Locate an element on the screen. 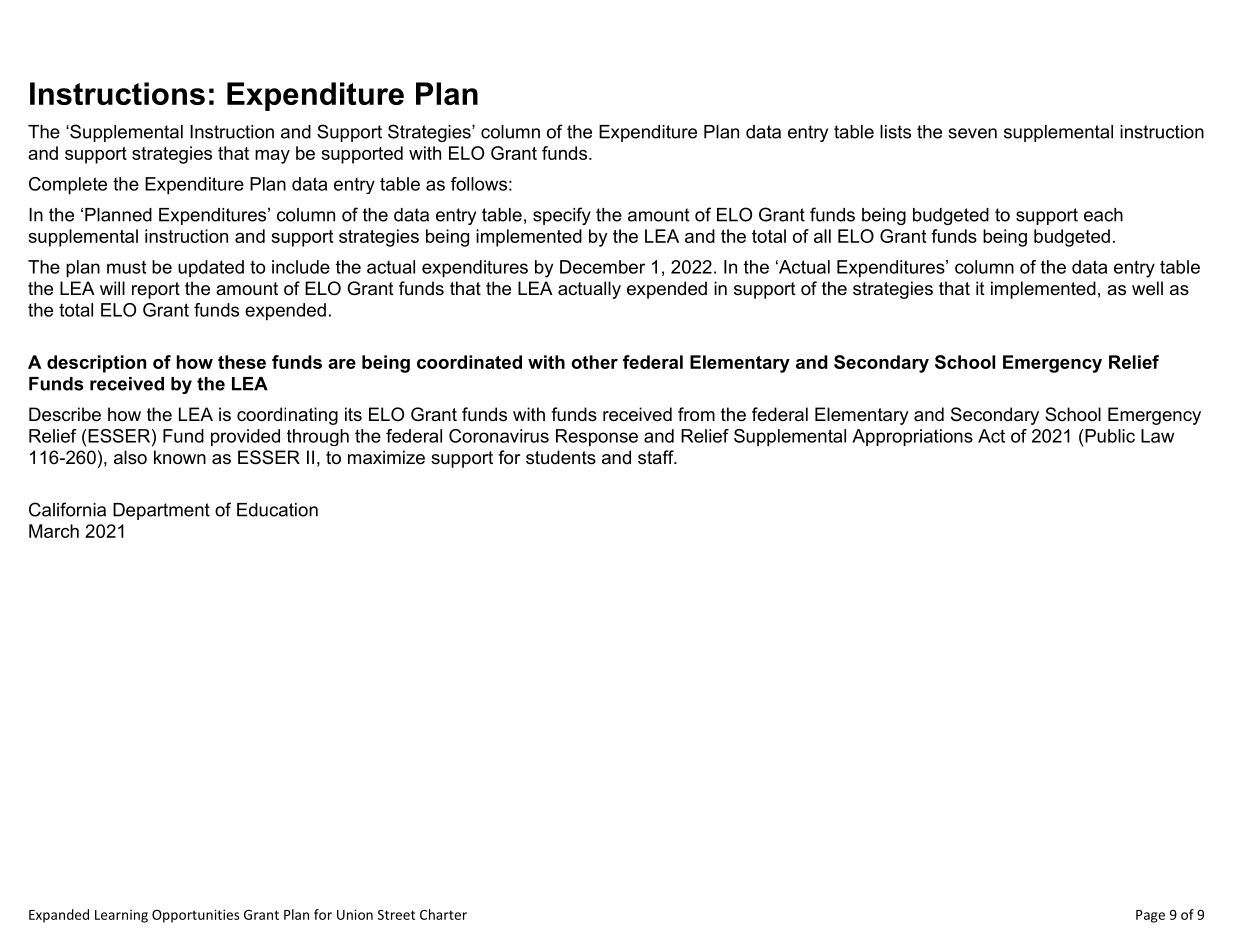  coordinating is located at coordinates (287, 416).
